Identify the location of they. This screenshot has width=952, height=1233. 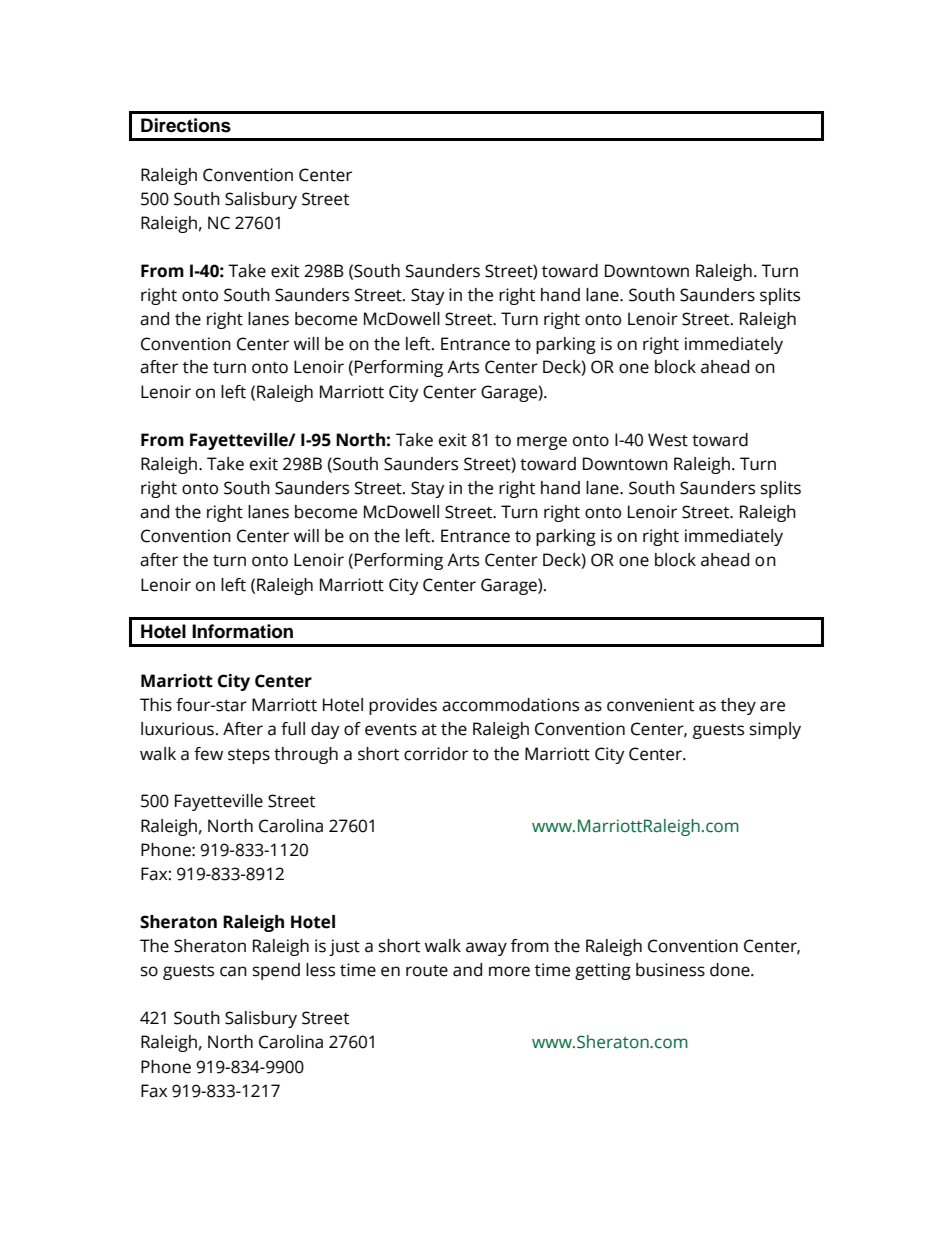
(738, 706).
